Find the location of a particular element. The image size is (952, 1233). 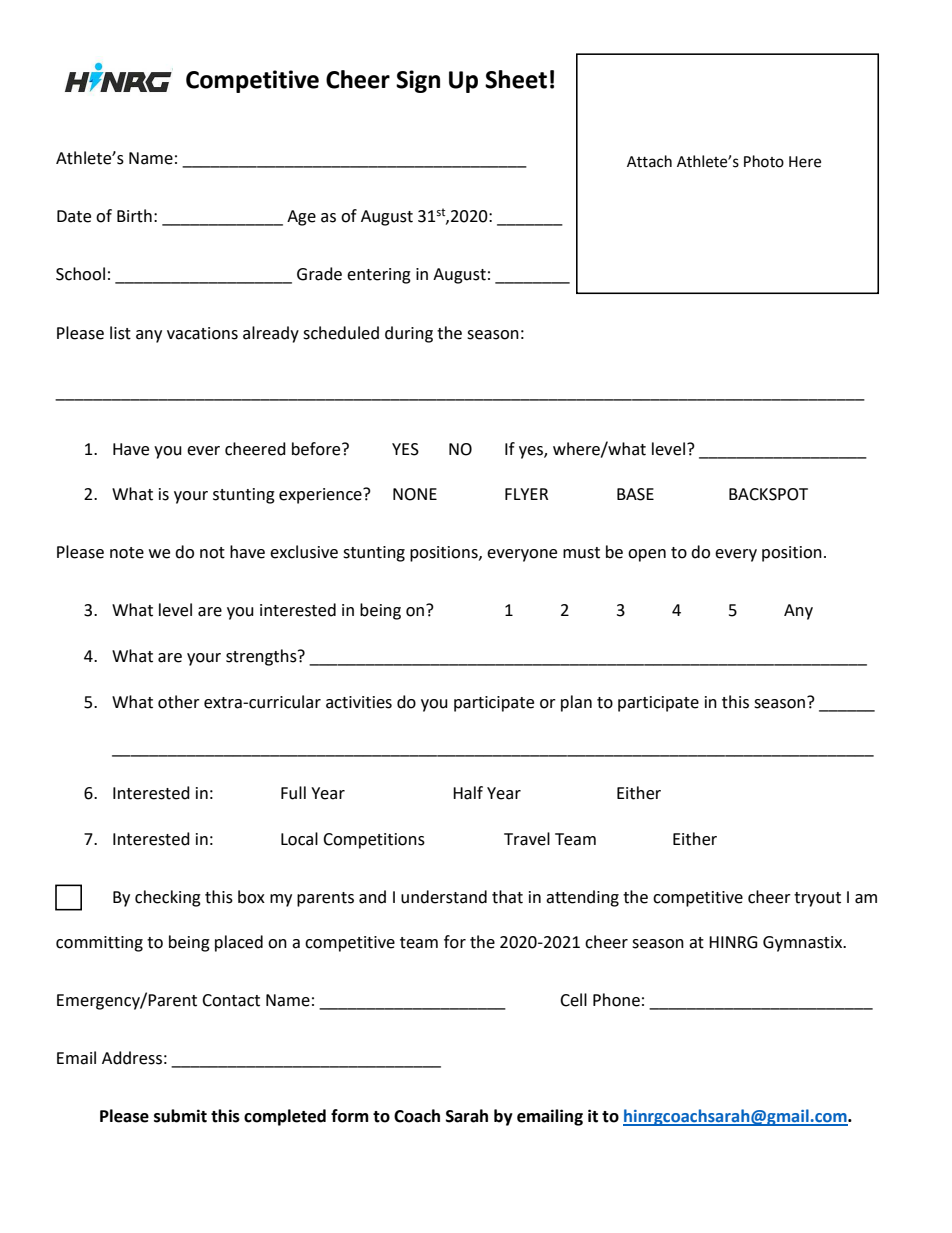

open is located at coordinates (647, 555).
